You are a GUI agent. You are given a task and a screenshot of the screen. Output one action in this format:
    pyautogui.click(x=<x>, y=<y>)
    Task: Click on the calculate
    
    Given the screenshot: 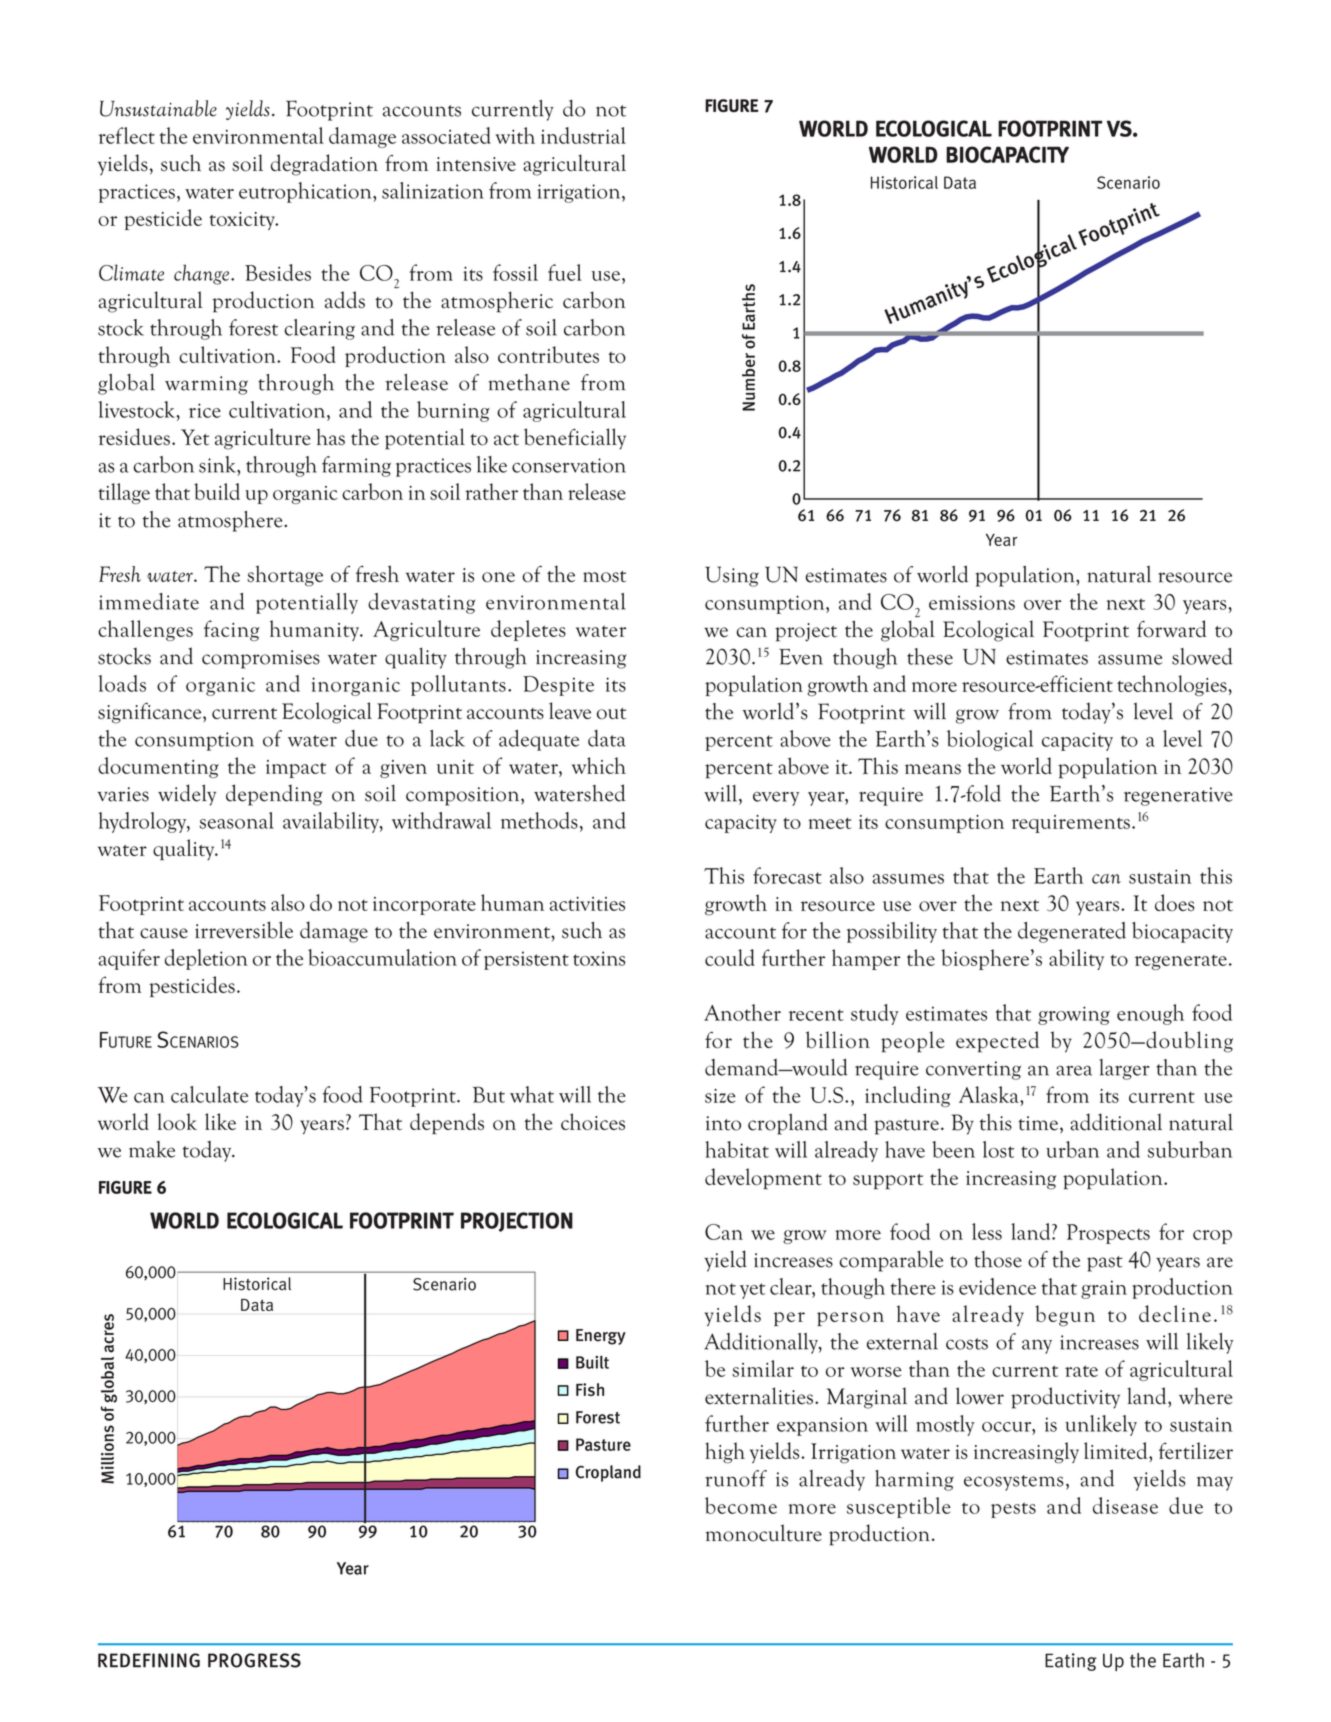 What is the action you would take?
    pyautogui.click(x=209, y=1094)
